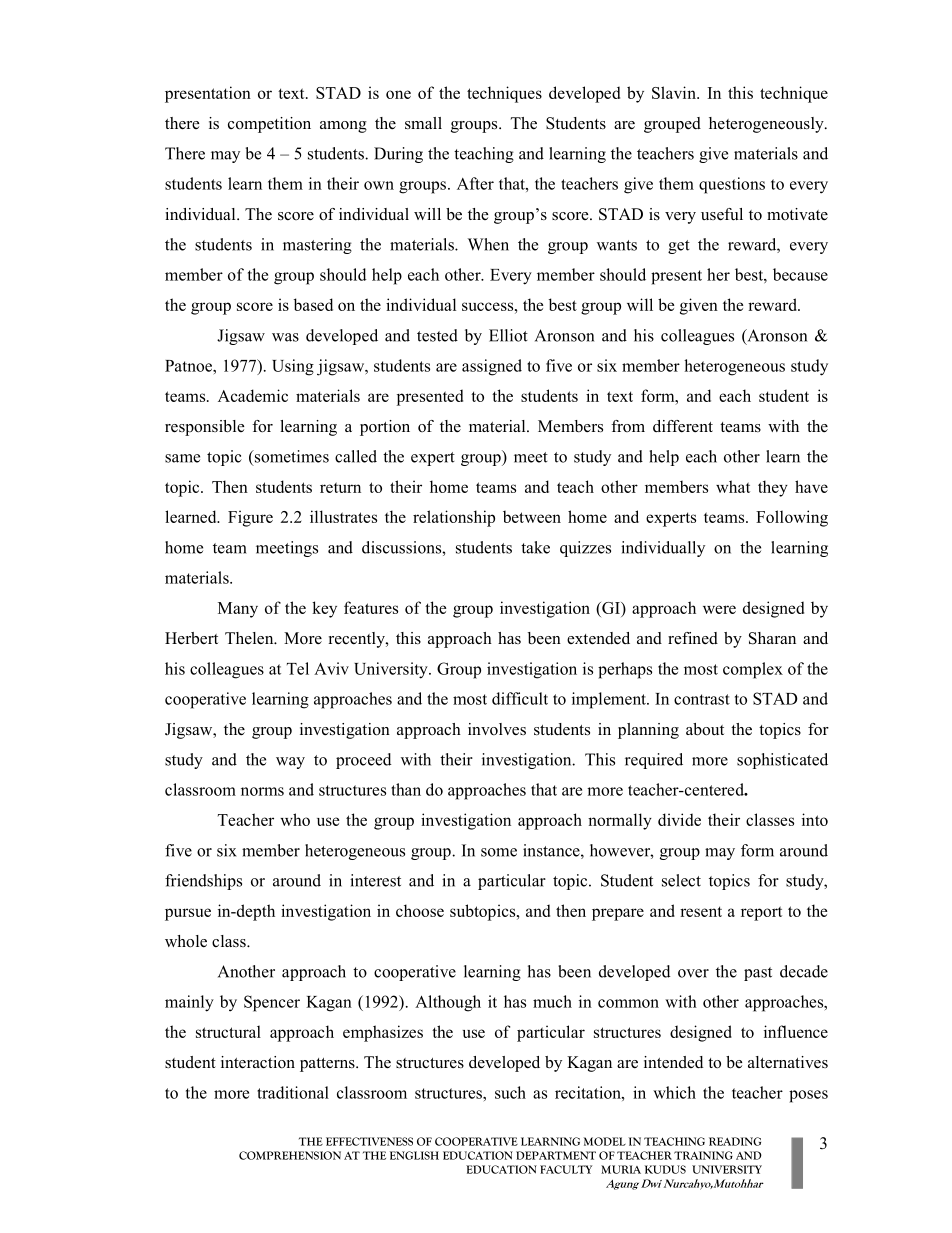 The height and width of the screenshot is (1233, 952). I want to click on assigned, so click(492, 367).
